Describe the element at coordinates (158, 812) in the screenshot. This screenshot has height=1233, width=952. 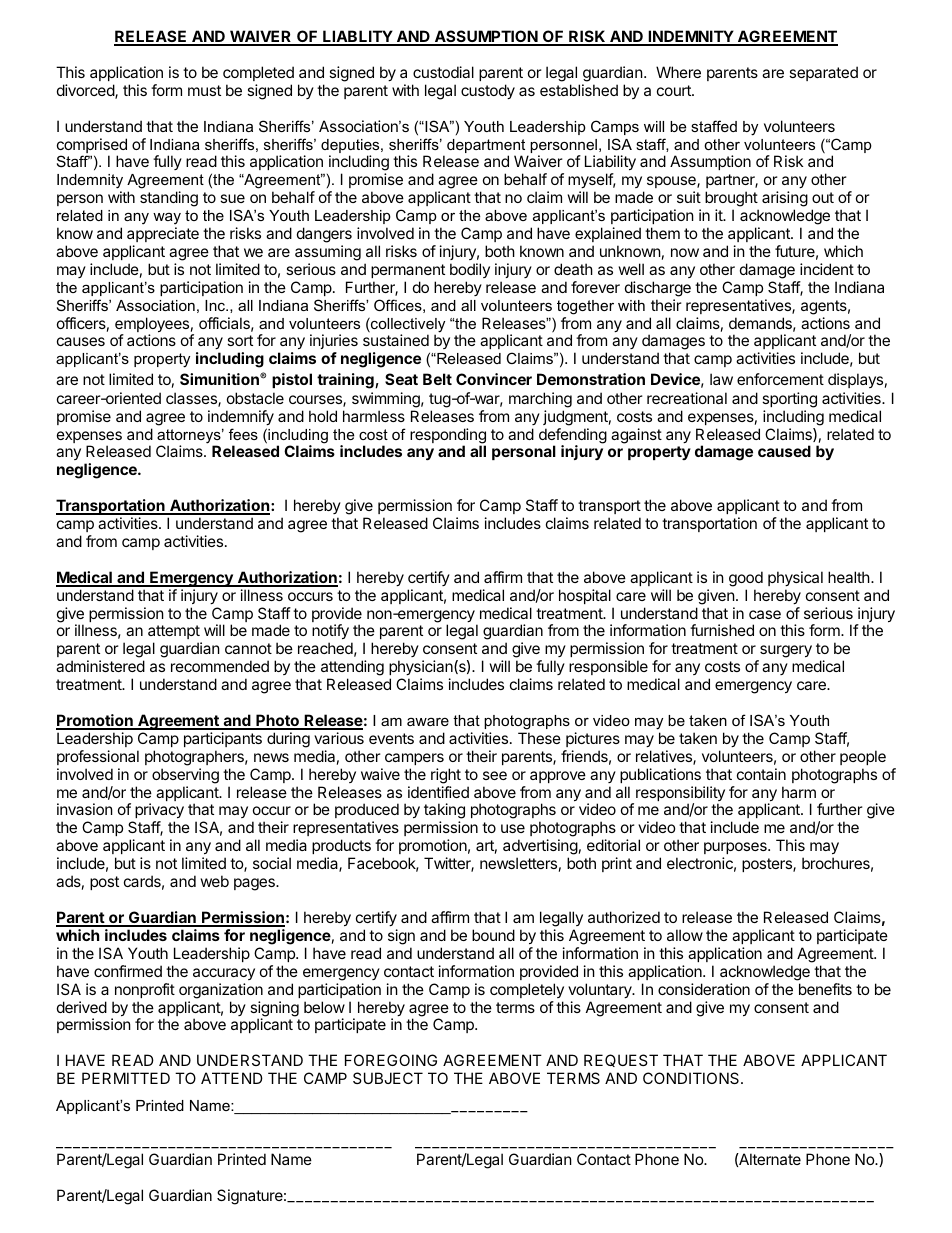
I see `privacy` at that location.
